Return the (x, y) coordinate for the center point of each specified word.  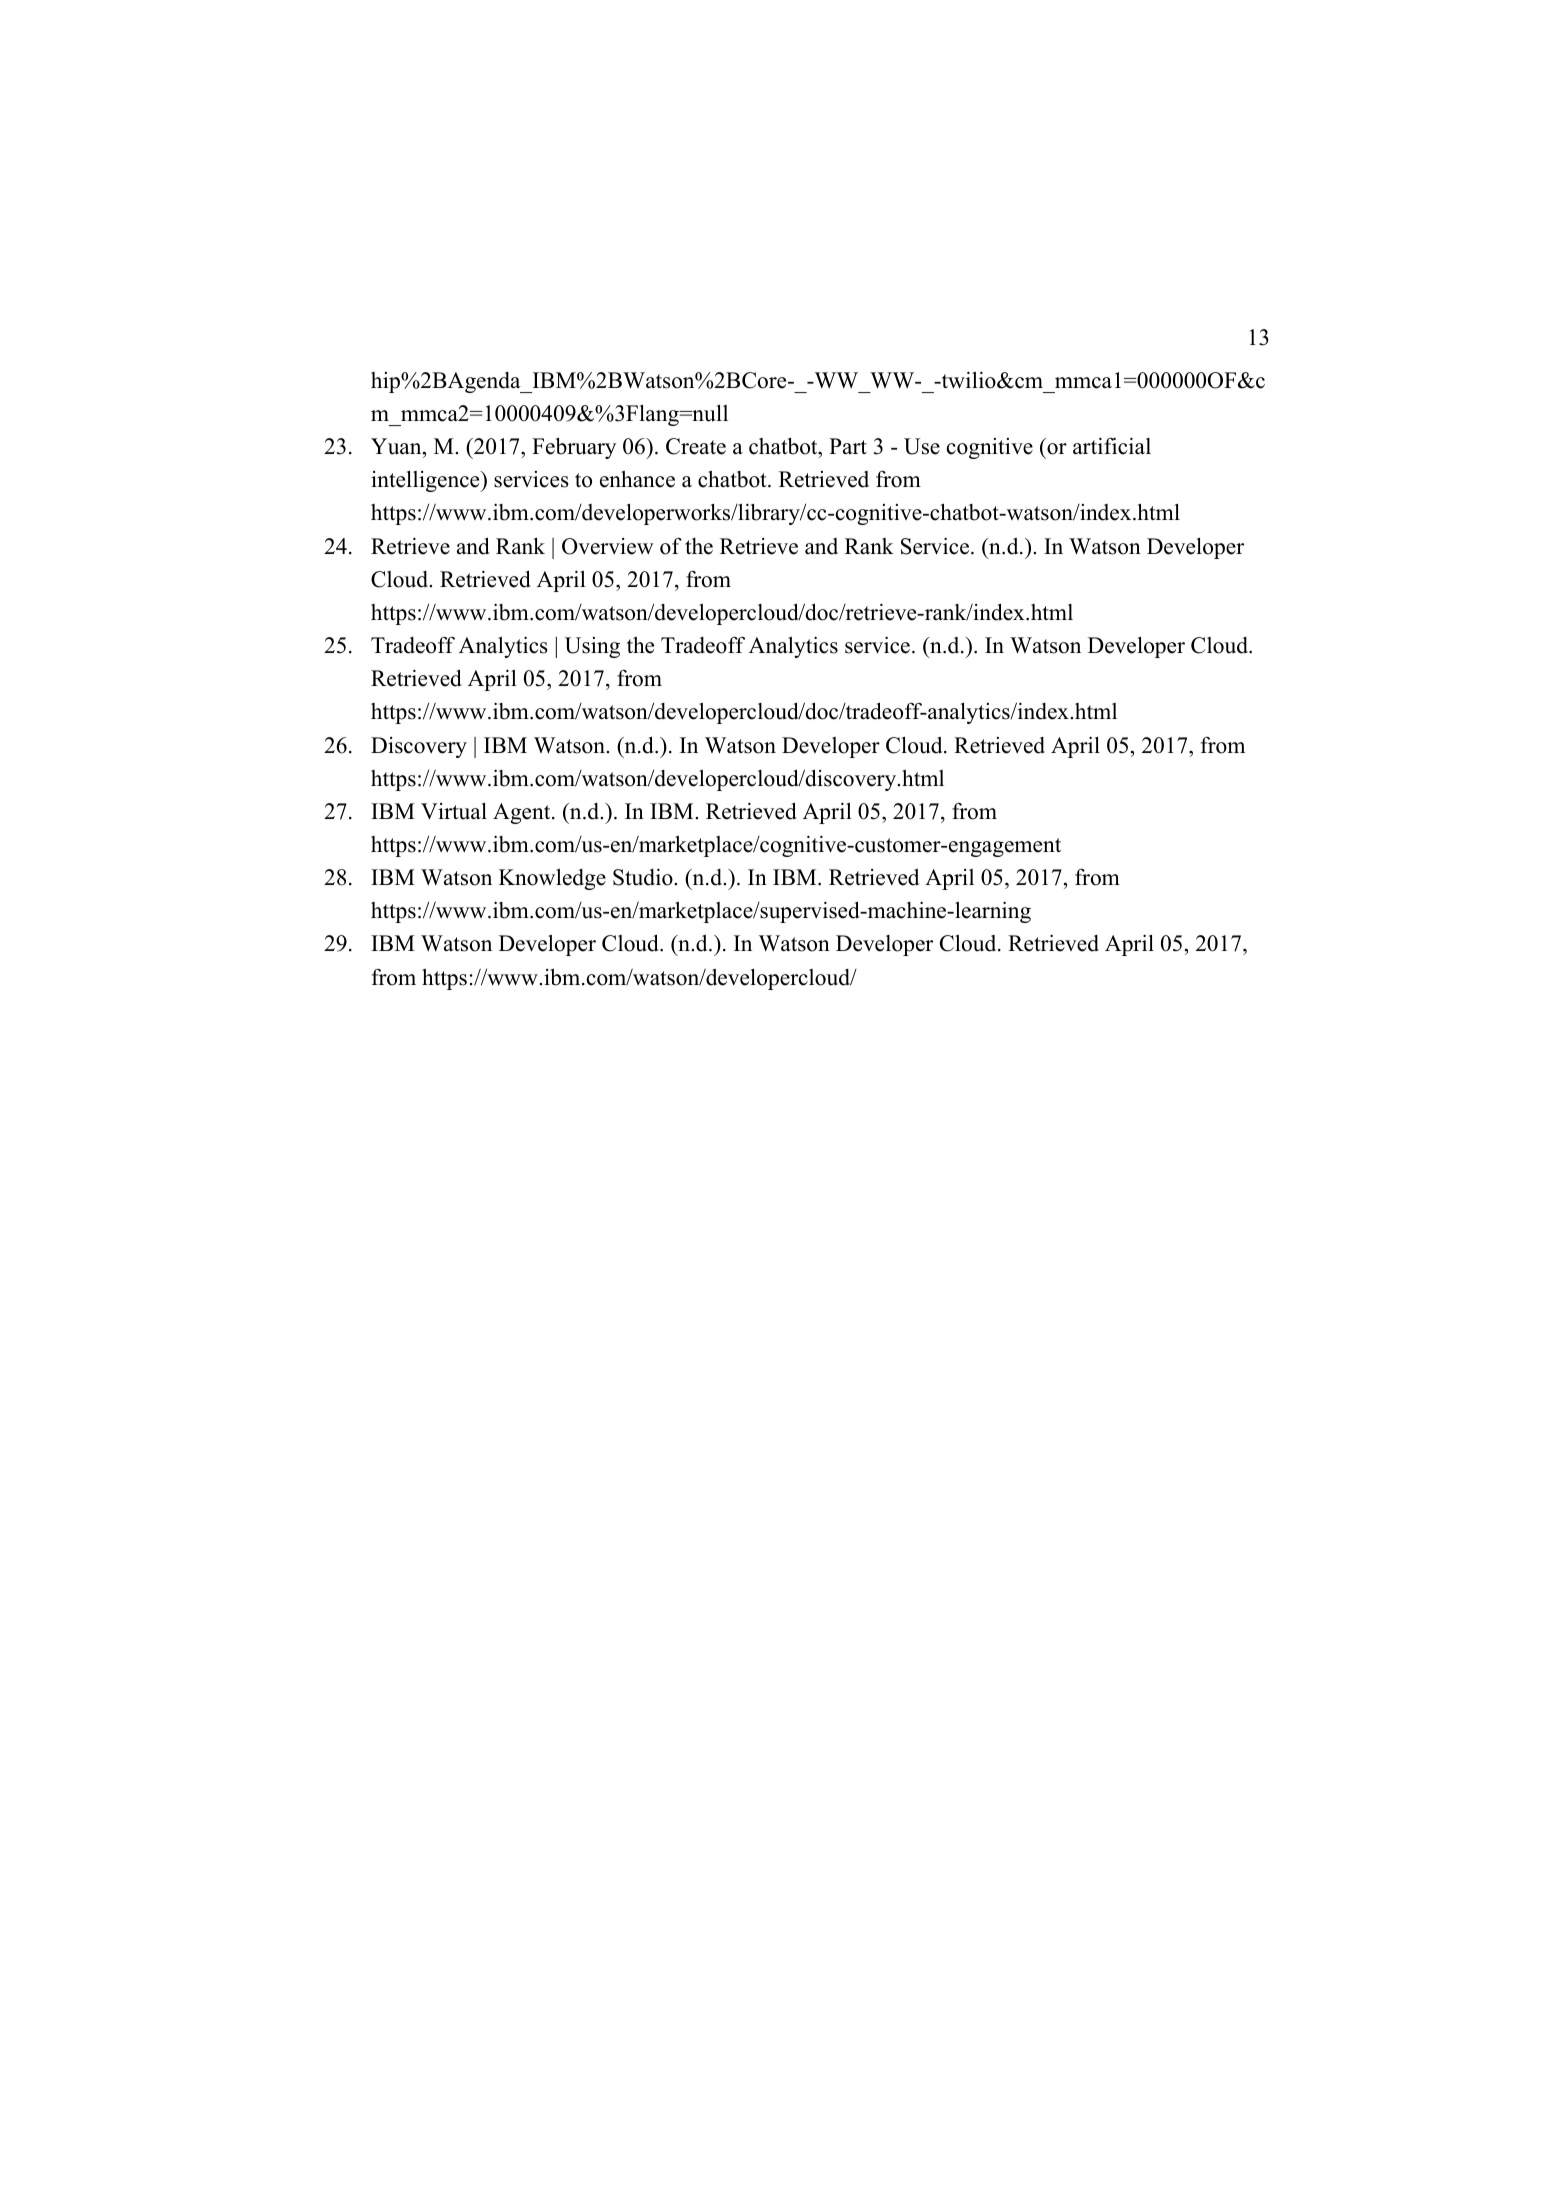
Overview (608, 546)
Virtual (454, 811)
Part (848, 446)
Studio (644, 877)
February (574, 448)
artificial (1112, 446)
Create (696, 446)
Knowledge (552, 879)
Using (592, 647)
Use (922, 446)
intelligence (426, 481)
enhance (637, 479)
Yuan (397, 446)
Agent (523, 813)
